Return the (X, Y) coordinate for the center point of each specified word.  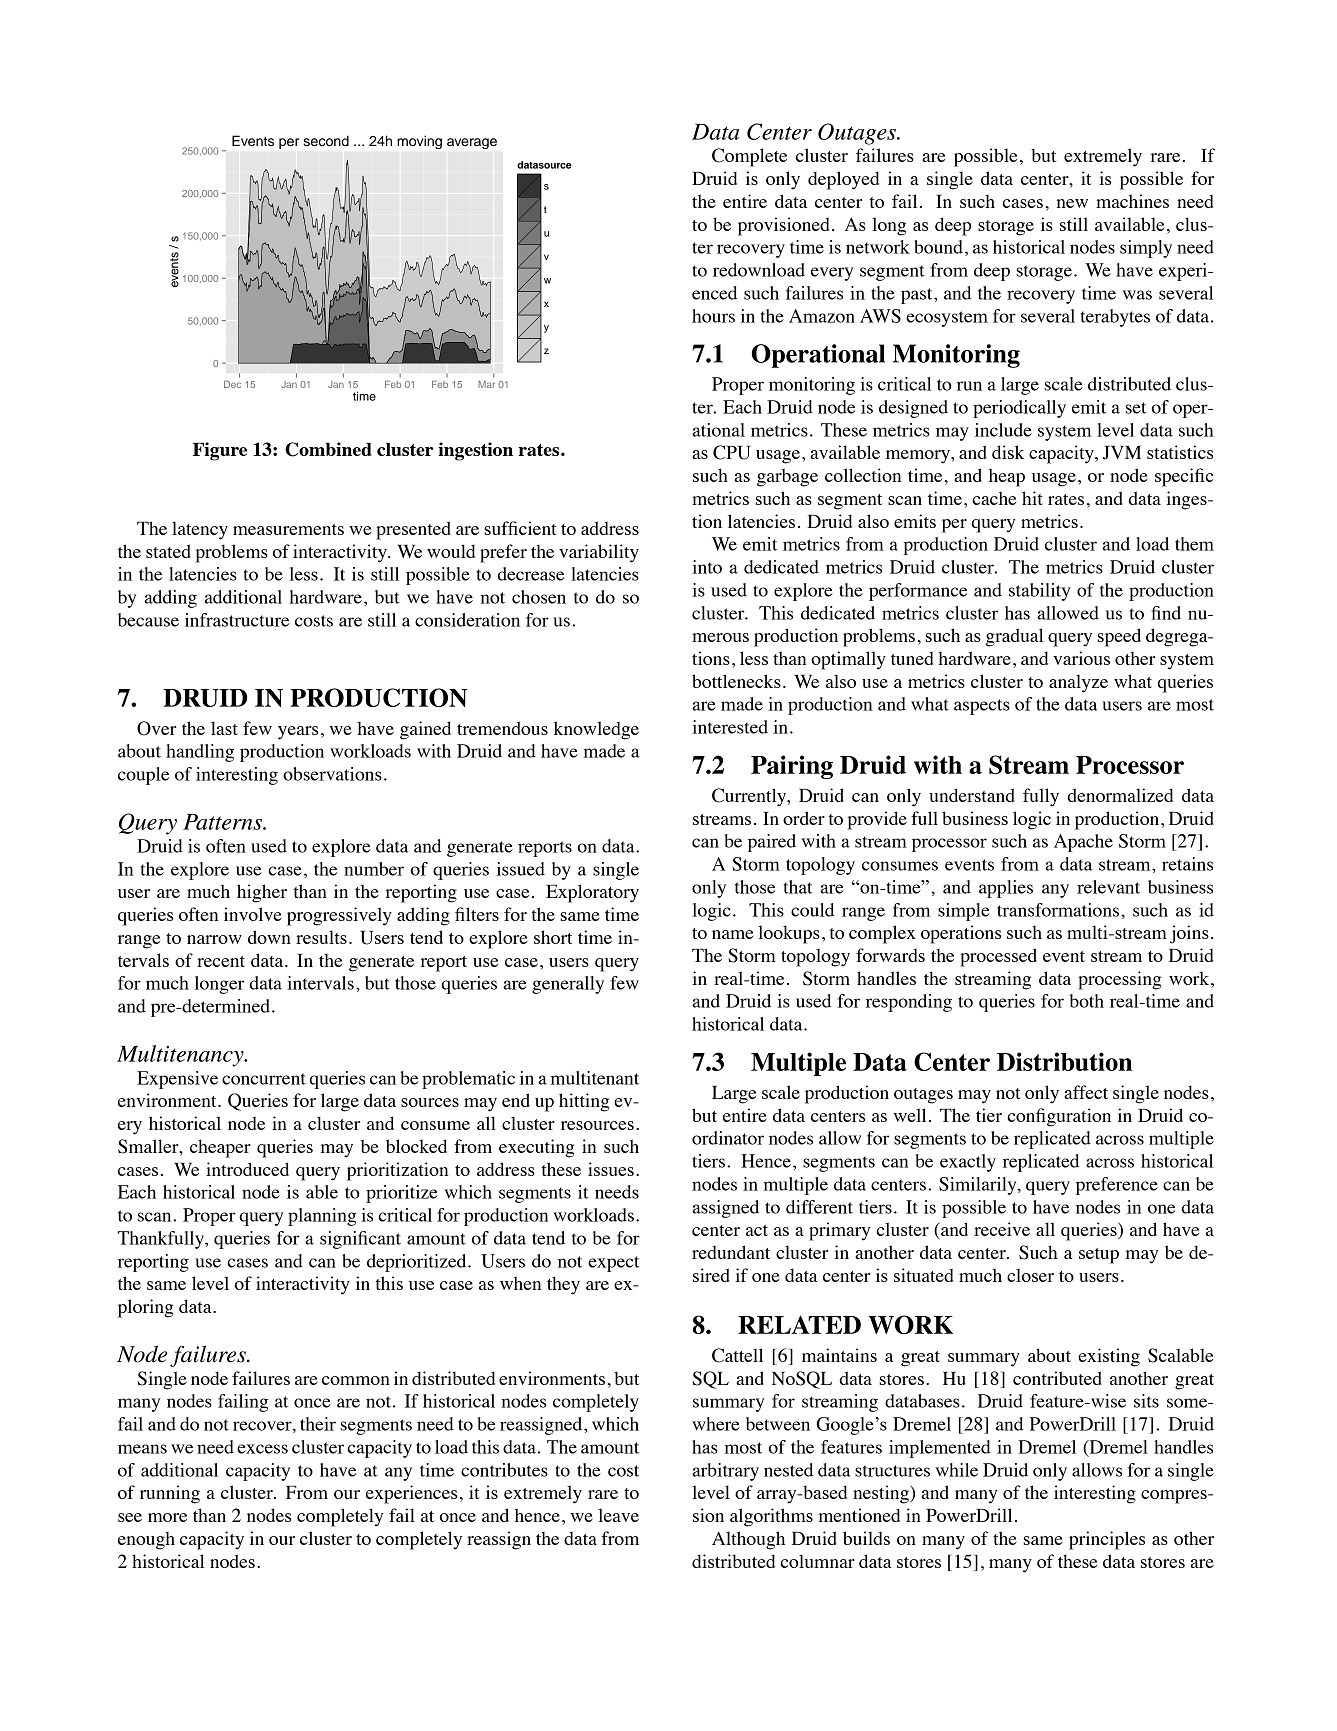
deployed (843, 180)
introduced (247, 1169)
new (1072, 203)
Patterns (223, 822)
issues (611, 1169)
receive (1002, 1229)
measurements (288, 529)
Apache (1083, 843)
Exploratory (592, 893)
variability (599, 553)
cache (994, 498)
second (326, 141)
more (167, 1517)
